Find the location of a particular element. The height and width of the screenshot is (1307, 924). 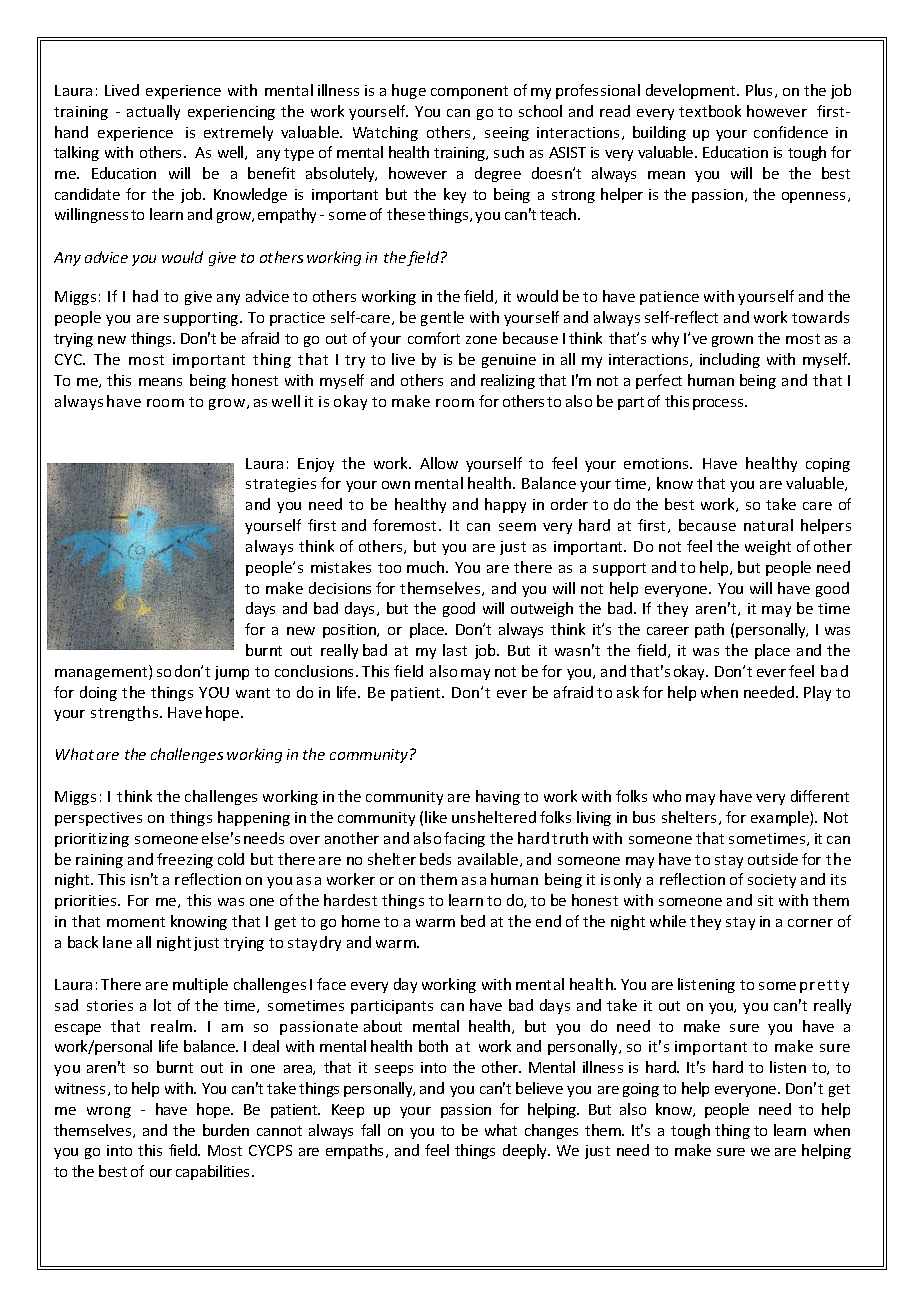

had is located at coordinates (145, 296).
